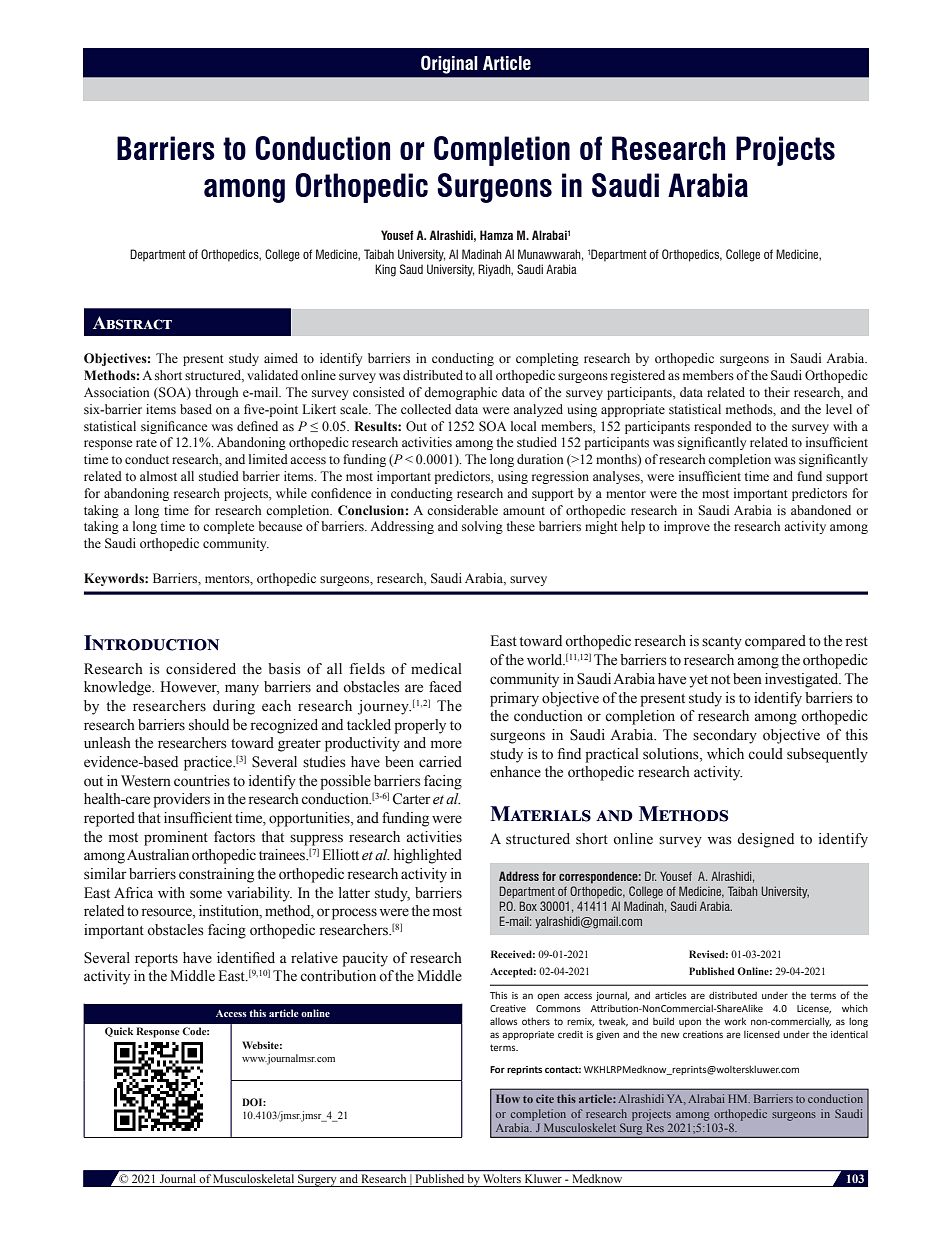 The image size is (952, 1233). I want to click on Original, so click(449, 64).
